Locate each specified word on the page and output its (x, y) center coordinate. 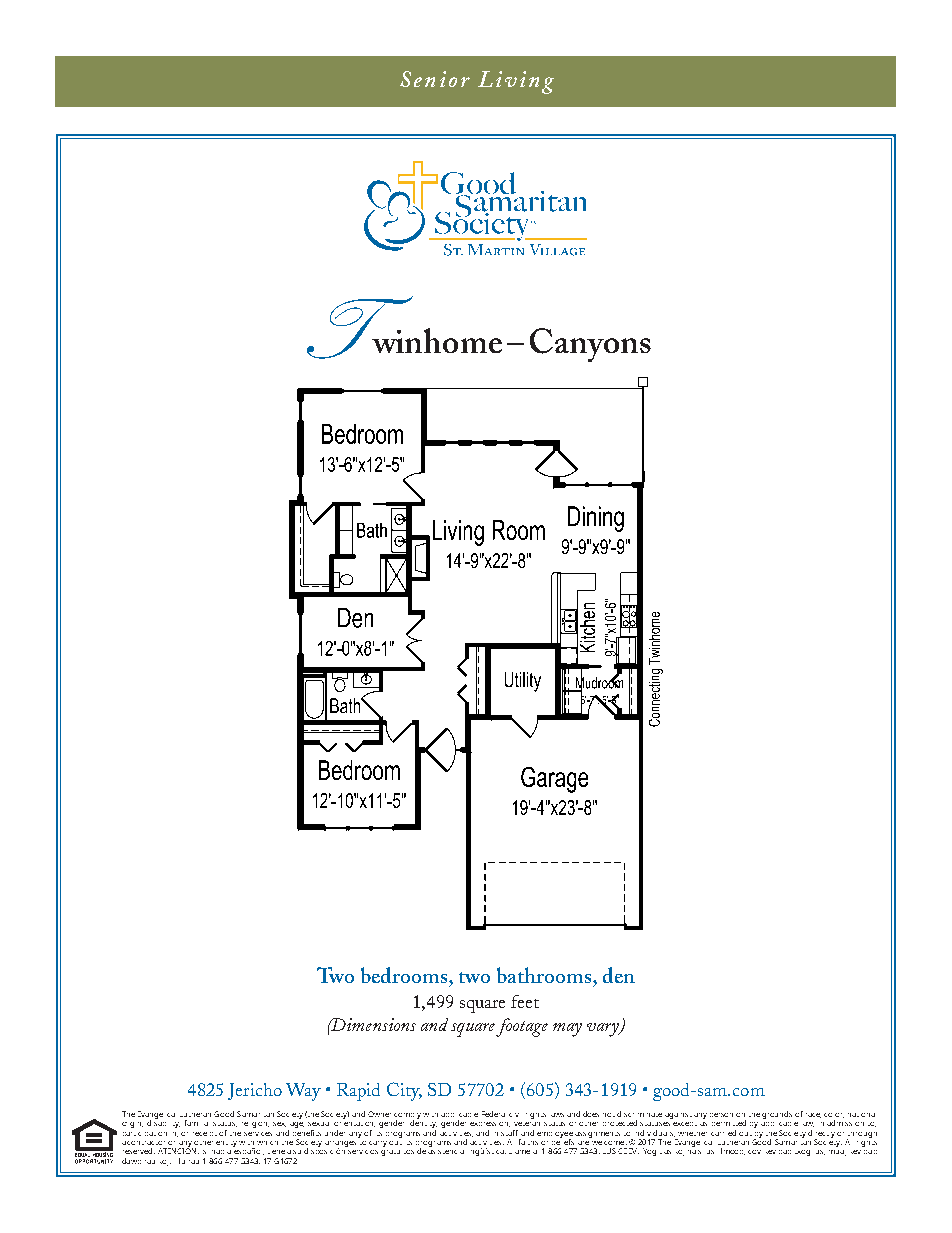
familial (196, 1123)
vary (604, 1030)
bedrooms (405, 975)
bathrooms (545, 975)
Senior (435, 79)
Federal (493, 1114)
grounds (777, 1115)
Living (516, 82)
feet (525, 1001)
